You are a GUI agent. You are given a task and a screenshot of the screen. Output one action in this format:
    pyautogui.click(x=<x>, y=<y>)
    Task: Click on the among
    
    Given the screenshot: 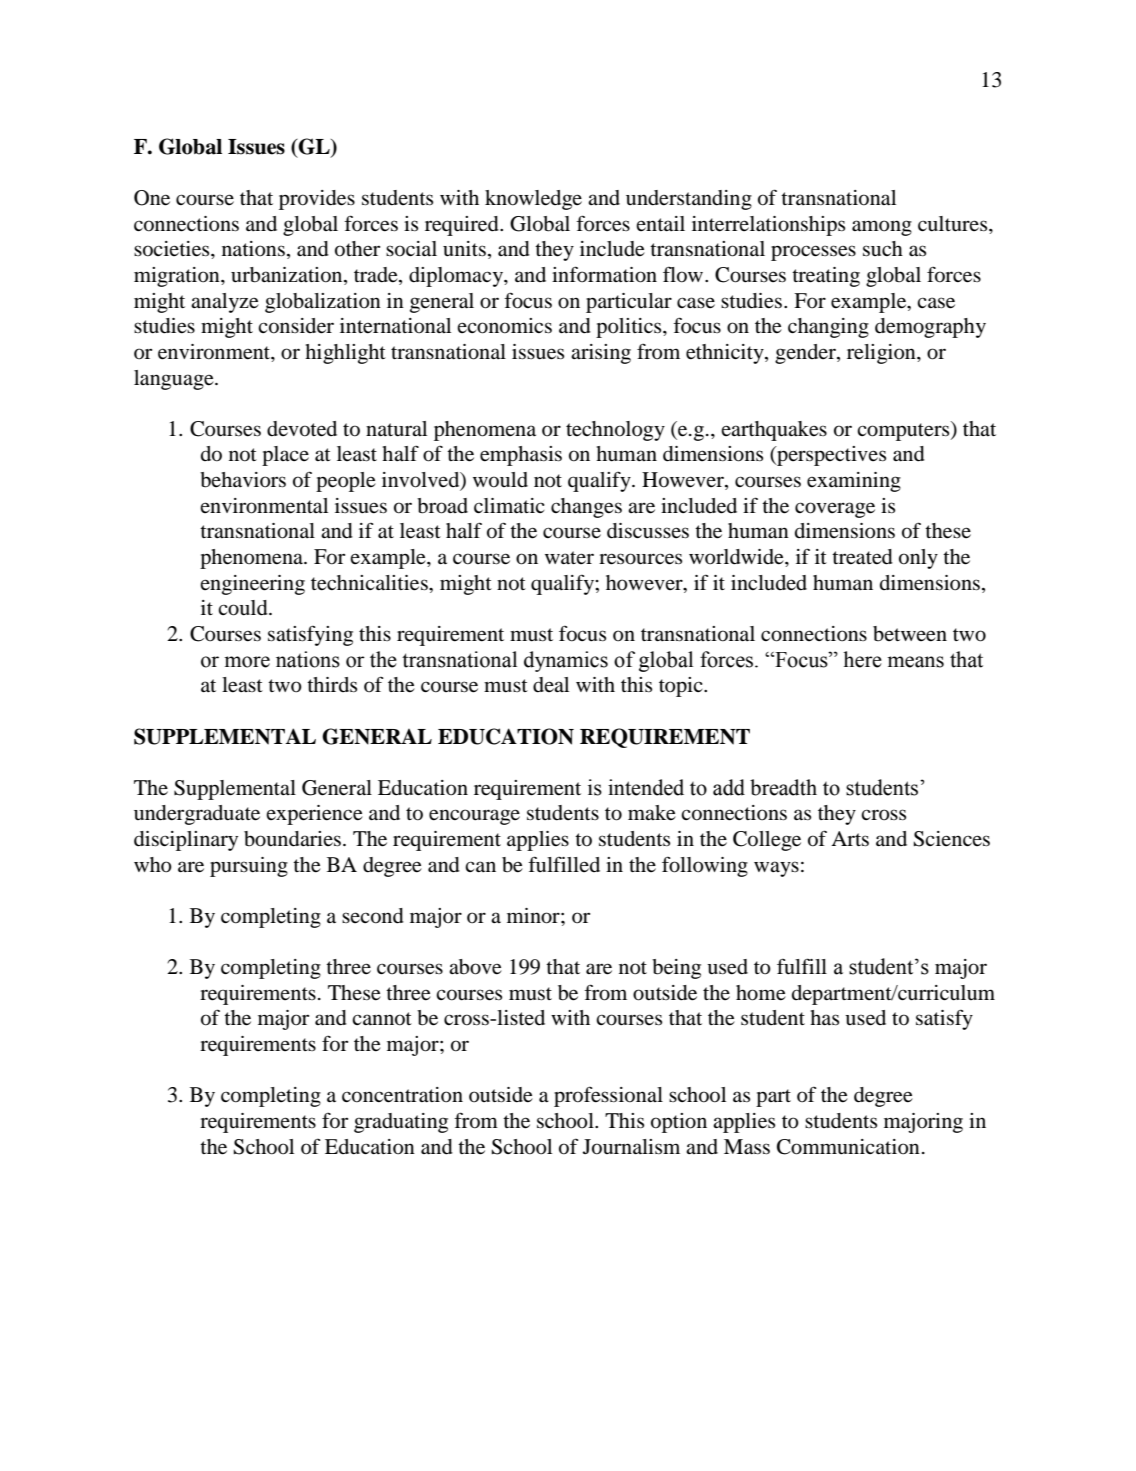 What is the action you would take?
    pyautogui.click(x=882, y=228)
